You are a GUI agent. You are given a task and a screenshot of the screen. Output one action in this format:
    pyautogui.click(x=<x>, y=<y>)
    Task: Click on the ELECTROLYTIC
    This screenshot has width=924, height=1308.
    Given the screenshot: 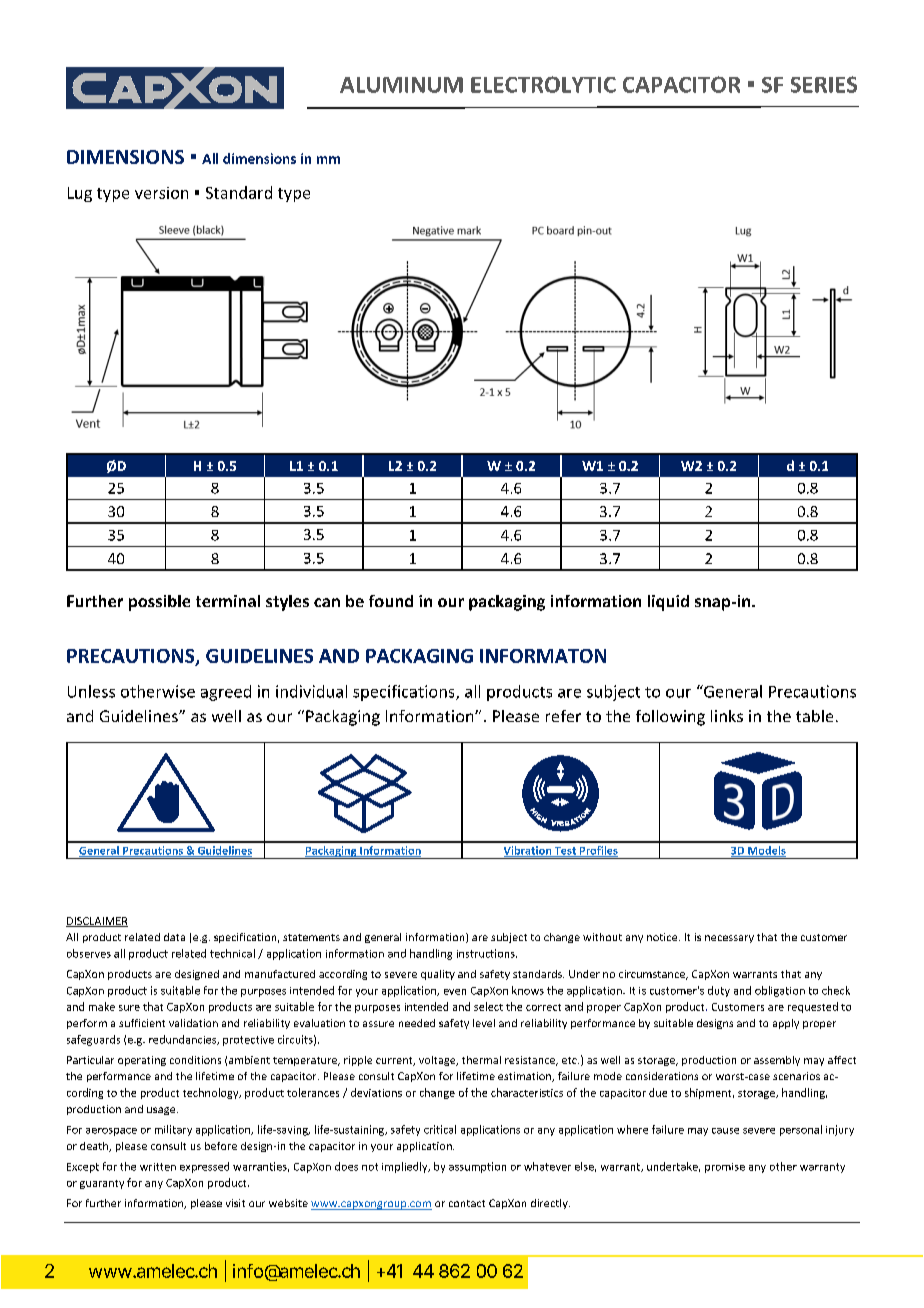 What is the action you would take?
    pyautogui.click(x=543, y=84)
